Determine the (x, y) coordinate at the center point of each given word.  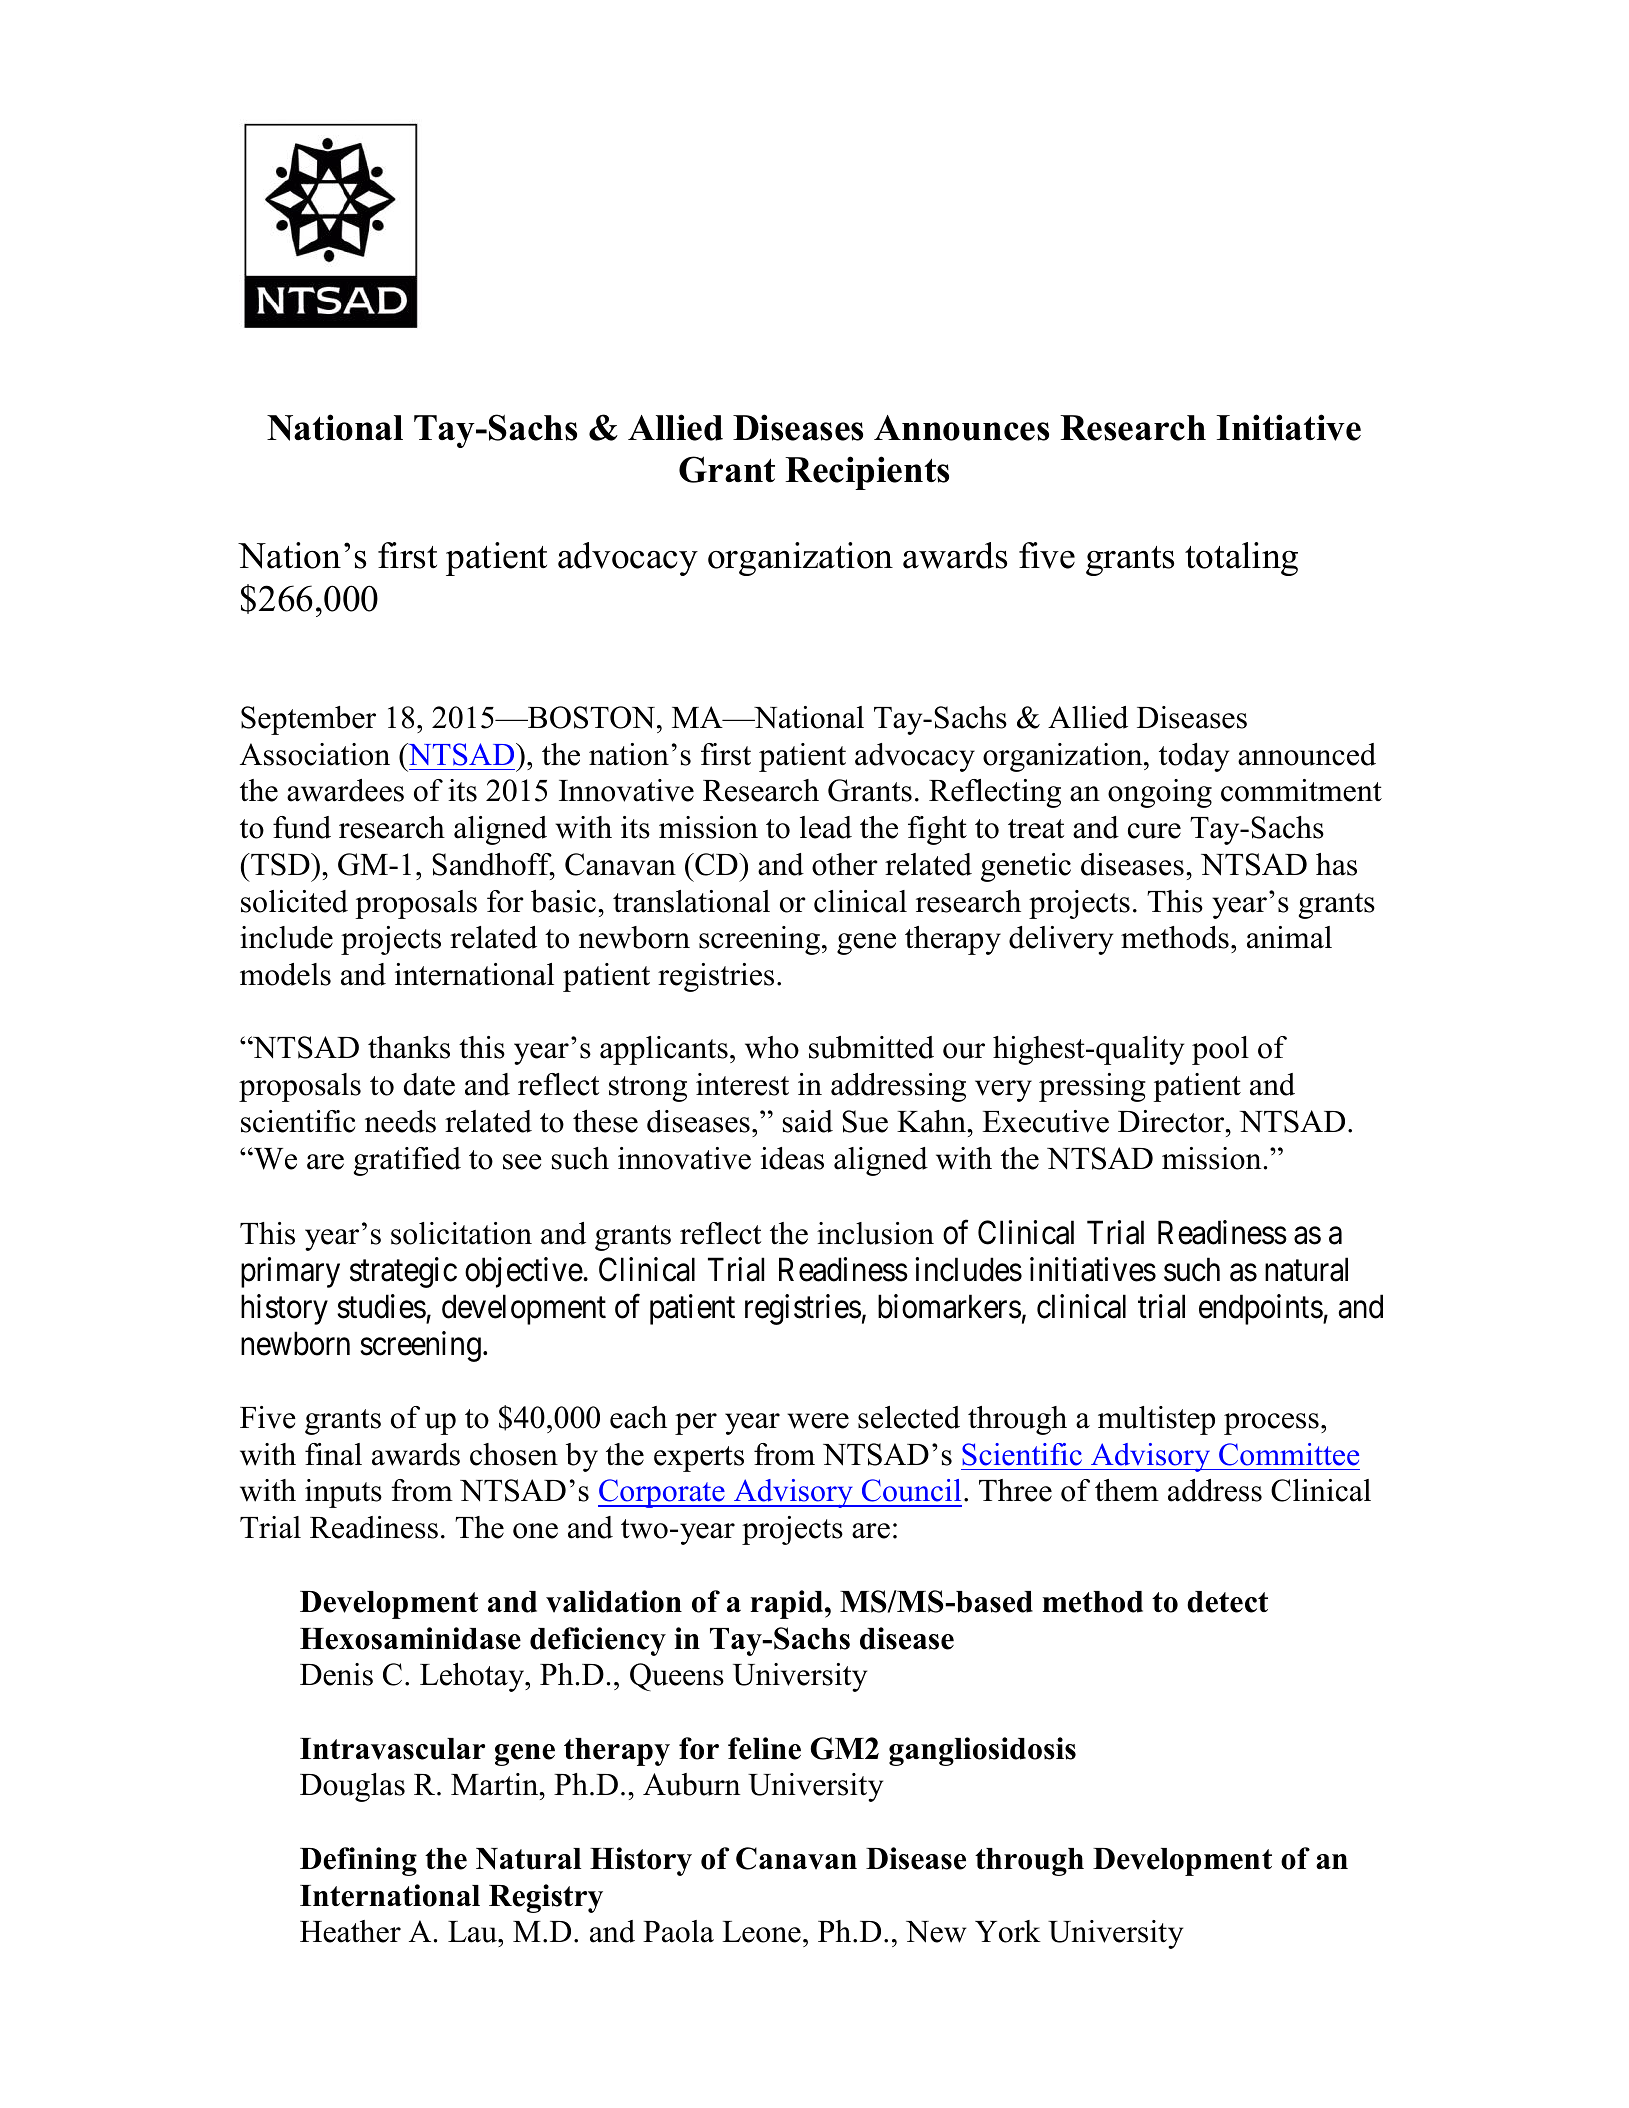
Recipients (867, 473)
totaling (1241, 559)
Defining (358, 1861)
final (333, 1454)
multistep (1156, 1420)
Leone (761, 1932)
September (308, 720)
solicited (294, 901)
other (845, 864)
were (818, 1421)
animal (1289, 937)
